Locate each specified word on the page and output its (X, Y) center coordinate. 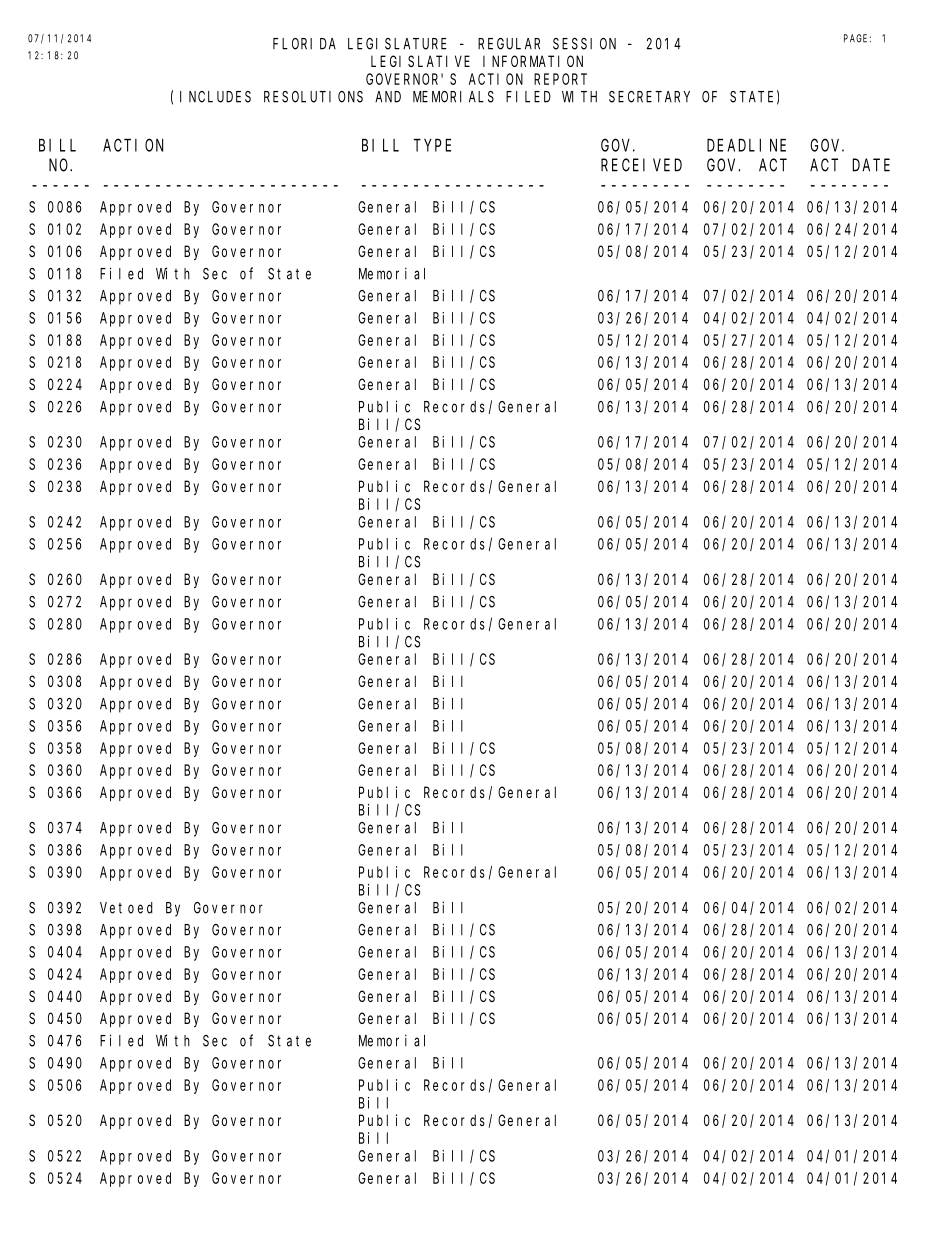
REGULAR (509, 44)
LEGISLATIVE (420, 61)
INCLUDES (215, 97)
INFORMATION (533, 61)
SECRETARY (649, 97)
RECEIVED (641, 165)
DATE (871, 165)
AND (388, 97)
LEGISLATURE (397, 44)
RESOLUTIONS (313, 97)
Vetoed (126, 908)
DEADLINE (746, 145)
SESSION (584, 44)
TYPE (432, 145)
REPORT (560, 79)
